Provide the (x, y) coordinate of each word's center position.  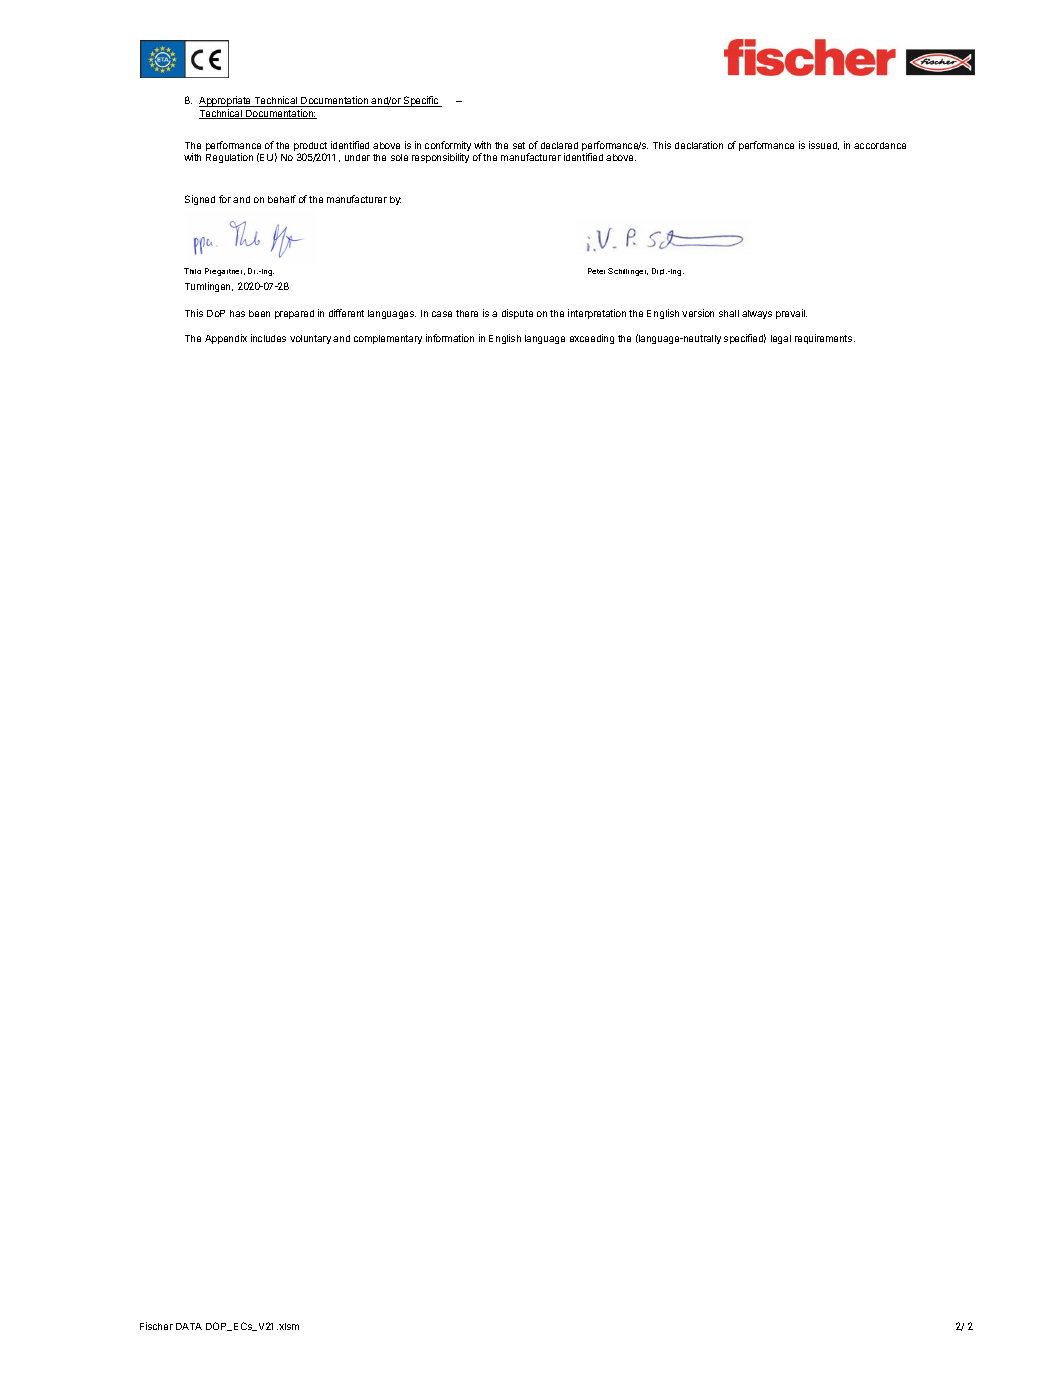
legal (781, 339)
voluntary (310, 339)
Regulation (229, 158)
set (519, 145)
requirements (825, 339)
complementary (388, 339)
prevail (791, 314)
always (757, 314)
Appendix (226, 339)
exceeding (592, 339)
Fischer (156, 1326)
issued (824, 145)
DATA (189, 1326)
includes (268, 338)
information (450, 338)
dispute (517, 314)
